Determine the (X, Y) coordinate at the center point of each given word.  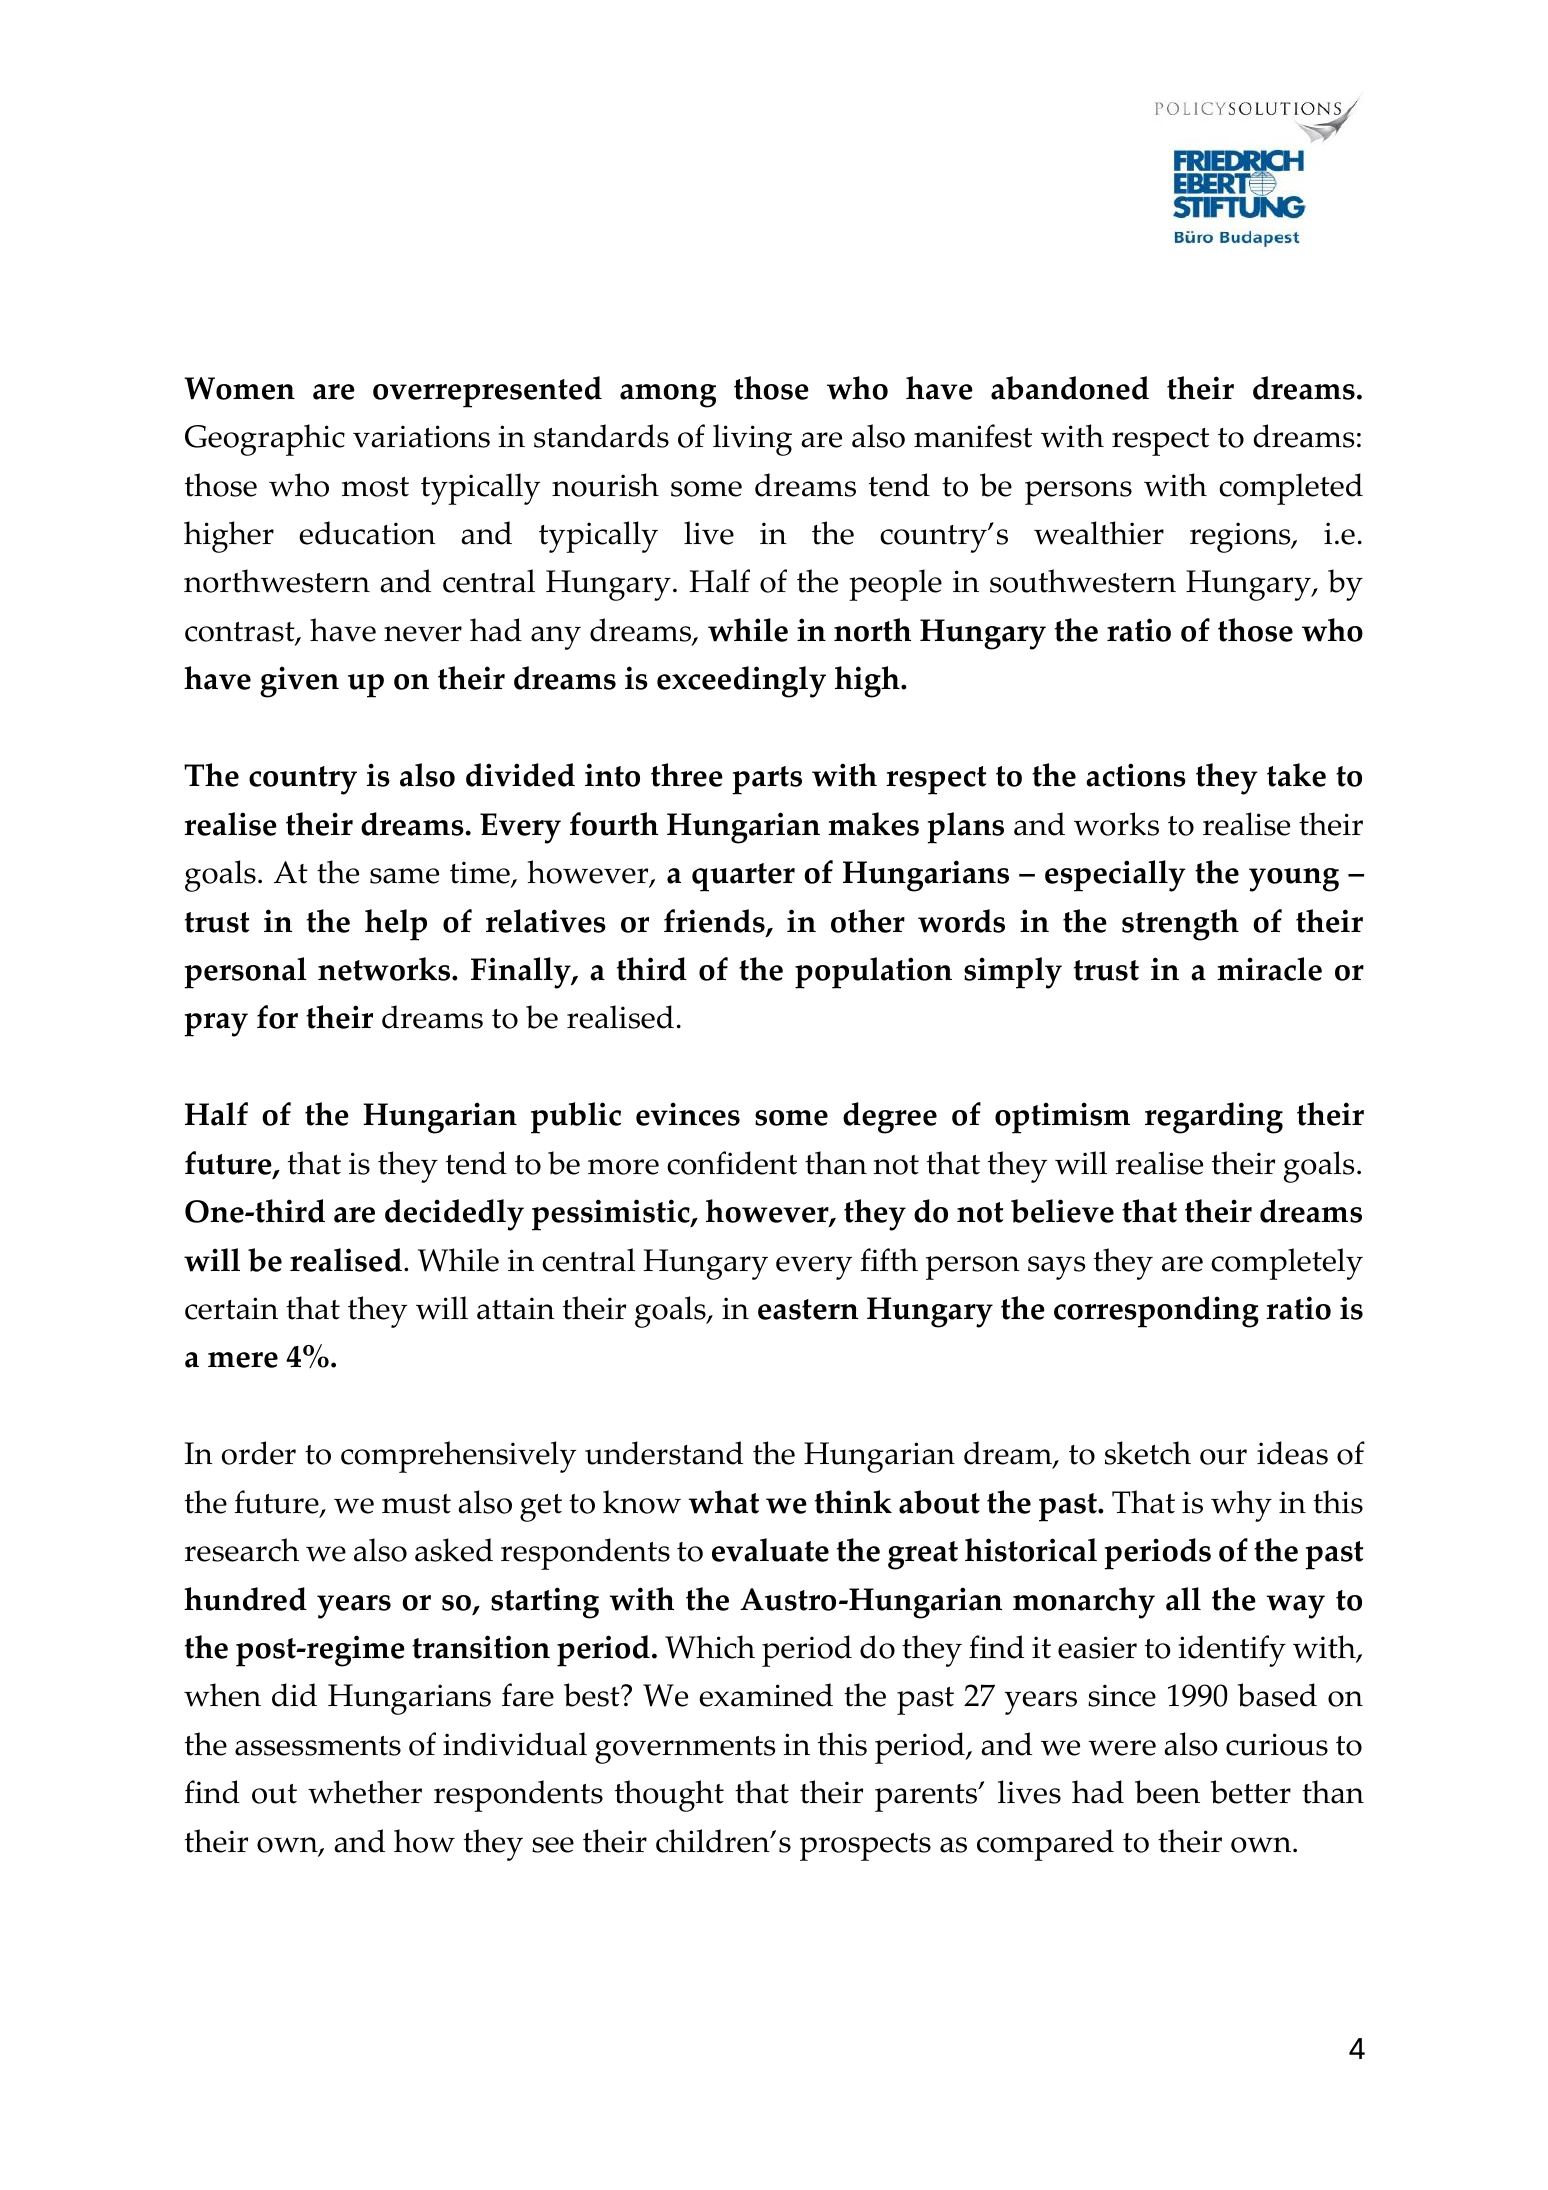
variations (421, 436)
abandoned (1070, 388)
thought (669, 1796)
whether (365, 1792)
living (752, 440)
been (1167, 1792)
